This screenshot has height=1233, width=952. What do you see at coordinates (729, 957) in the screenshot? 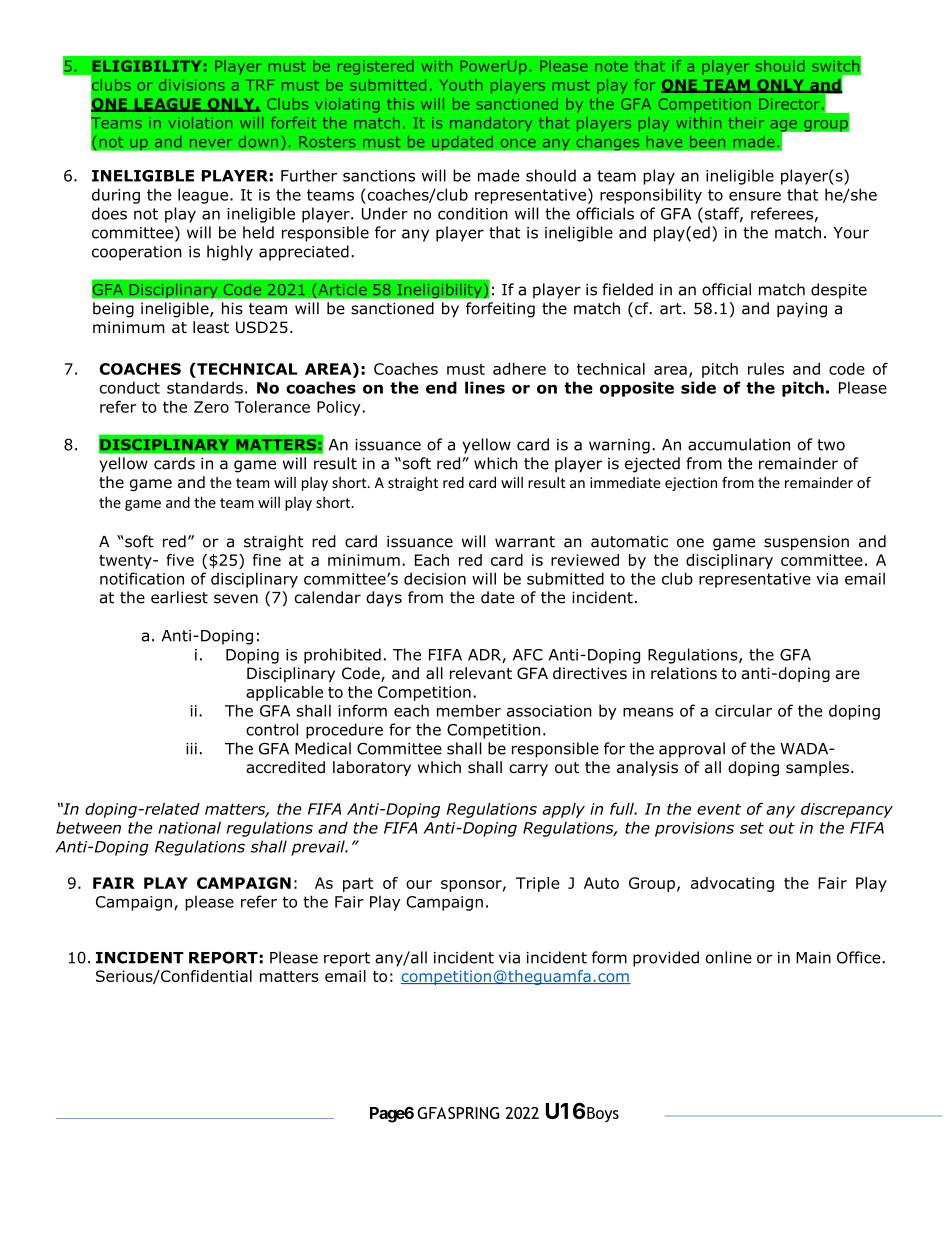
I see `online` at bounding box center [729, 957].
